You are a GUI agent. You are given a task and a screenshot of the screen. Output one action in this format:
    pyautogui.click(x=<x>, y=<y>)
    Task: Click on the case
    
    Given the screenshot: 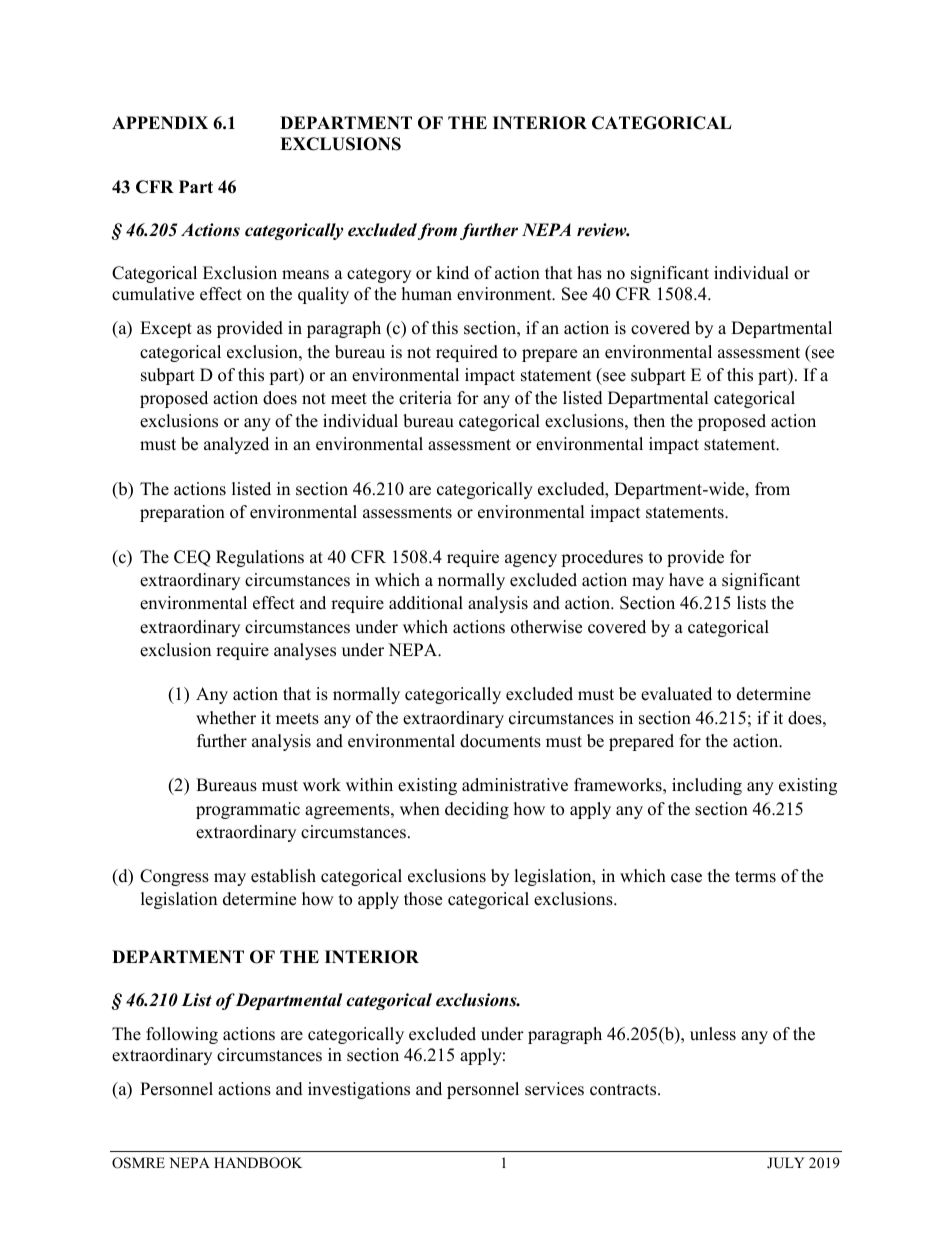 What is the action you would take?
    pyautogui.click(x=686, y=878)
